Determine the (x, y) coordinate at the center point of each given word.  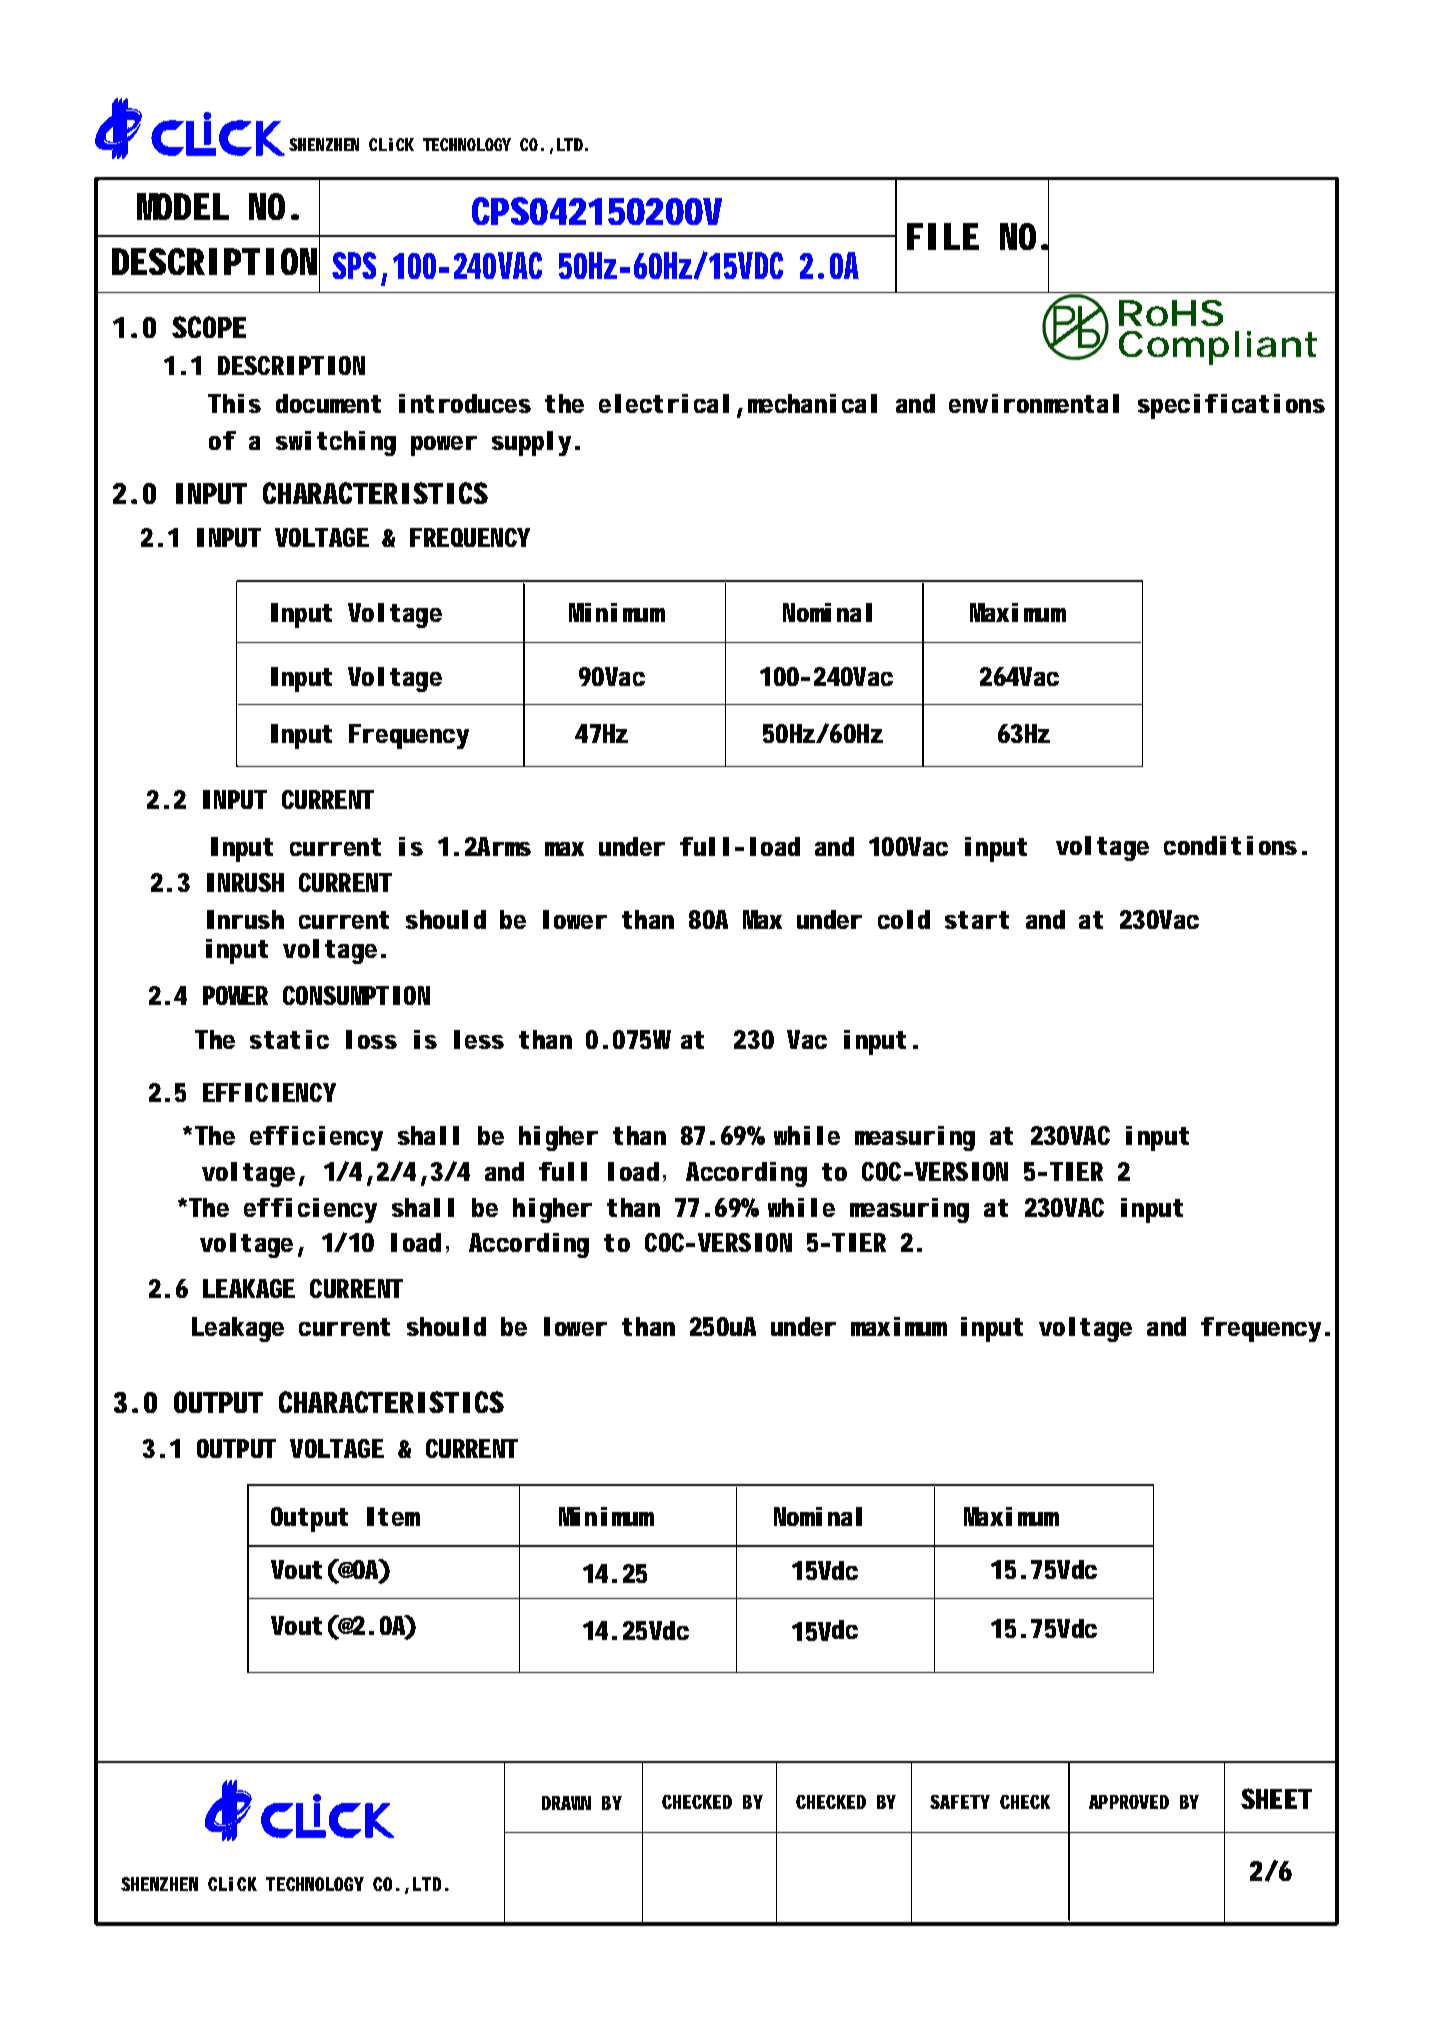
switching (336, 443)
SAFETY (960, 1802)
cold (904, 919)
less (479, 1039)
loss (371, 1039)
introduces (465, 403)
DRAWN (566, 1803)
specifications (1231, 406)
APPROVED (1129, 1802)
